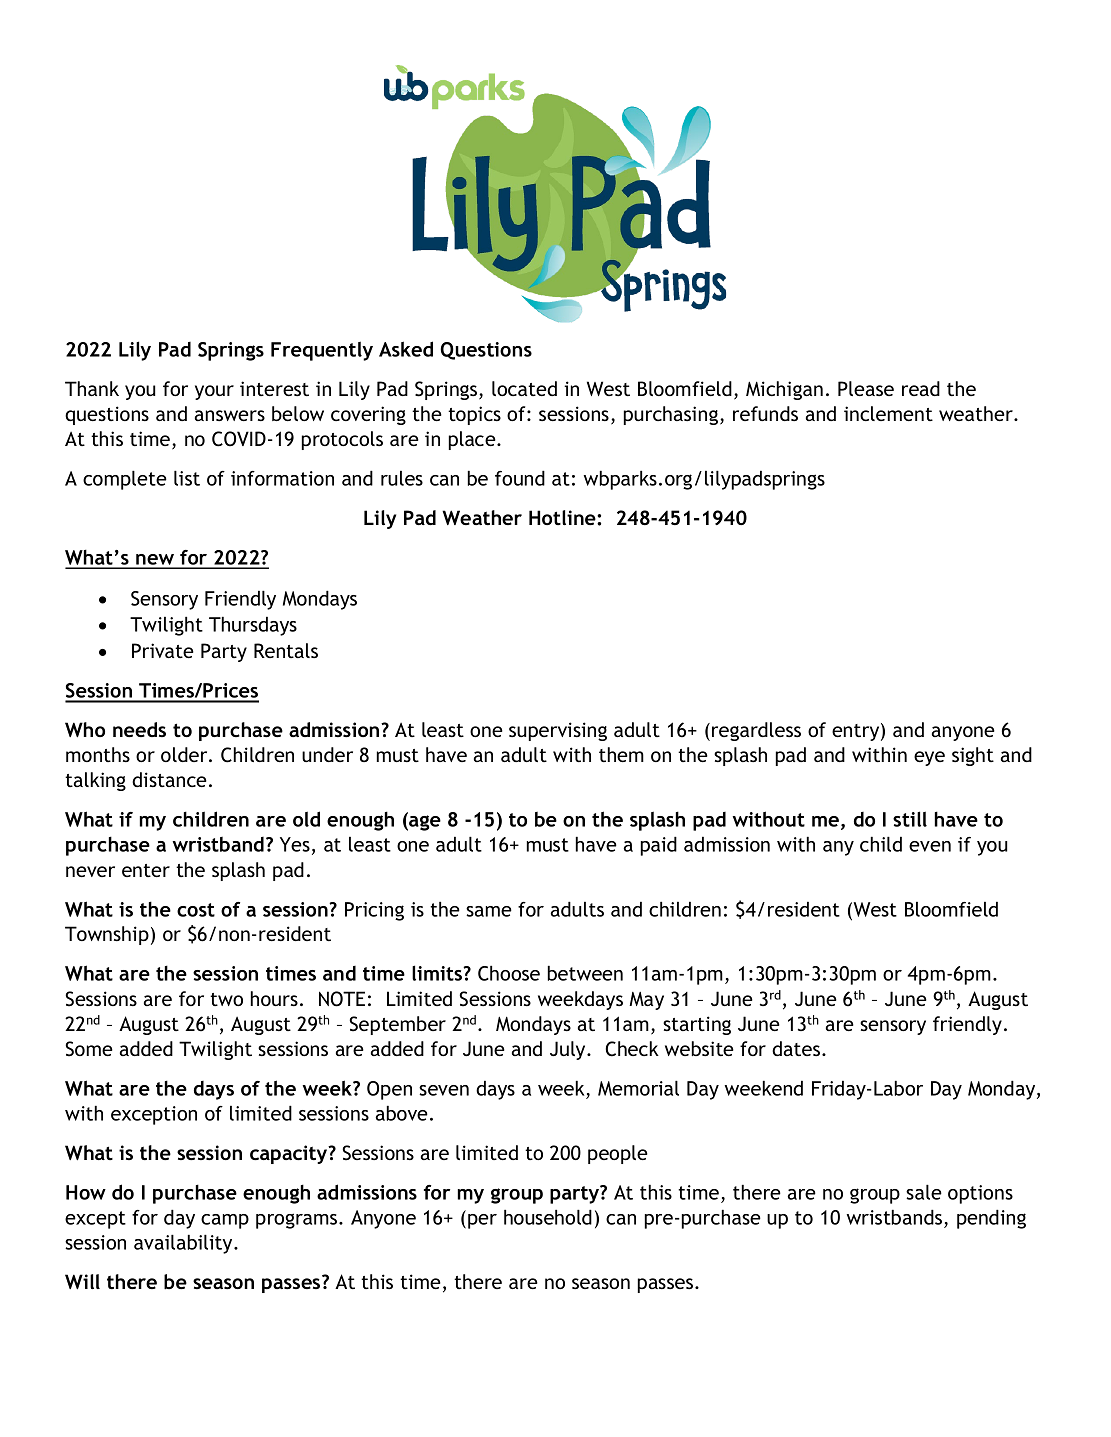 The height and width of the screenshot is (1437, 1111). Describe the element at coordinates (163, 650) in the screenshot. I see `Private` at that location.
